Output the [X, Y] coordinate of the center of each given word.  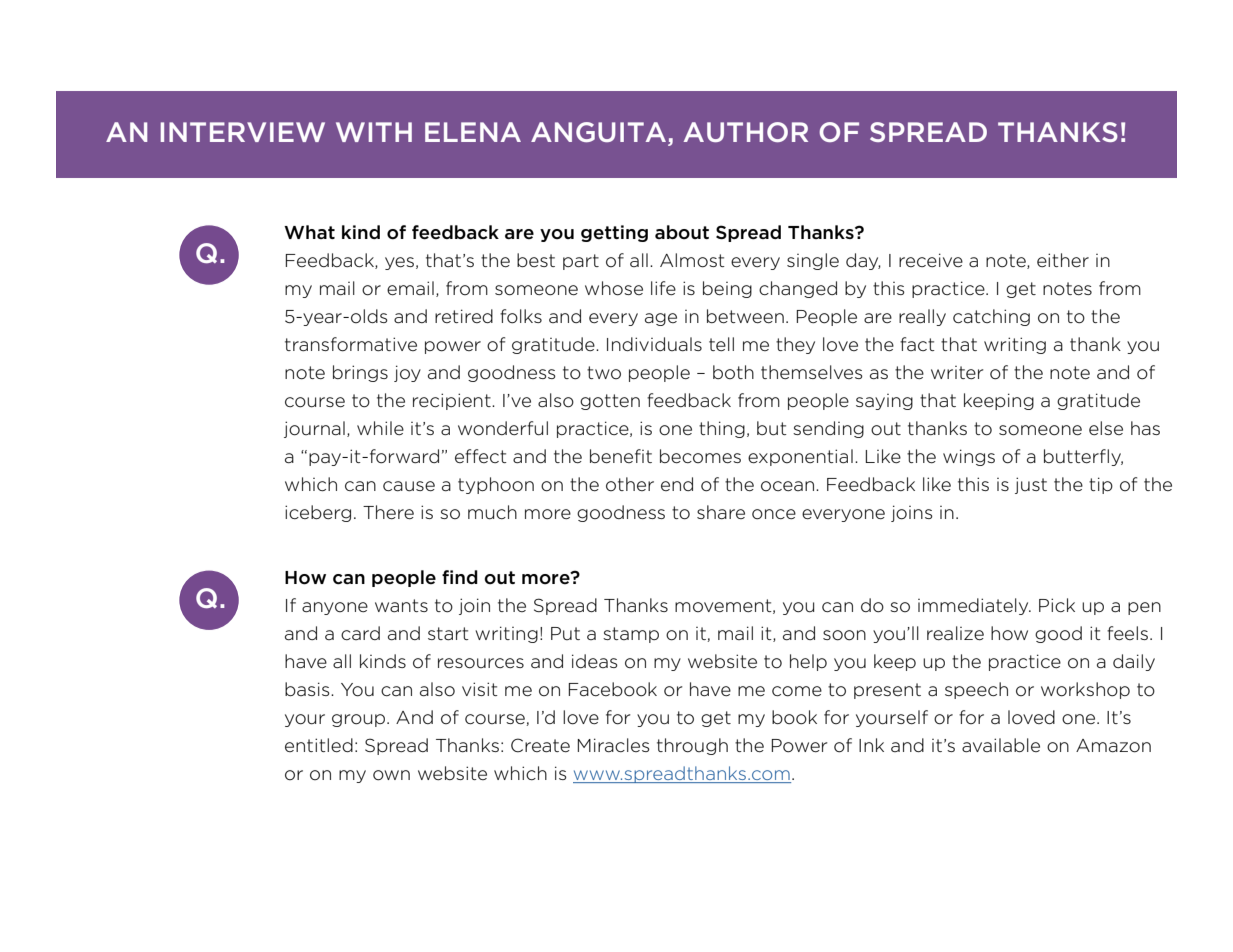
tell [721, 344]
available [1001, 745]
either [1063, 260]
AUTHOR [746, 132]
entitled [319, 745]
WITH [374, 132]
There [388, 512]
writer [957, 372]
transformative [351, 344]
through [692, 746]
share [721, 512]
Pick [1057, 605]
